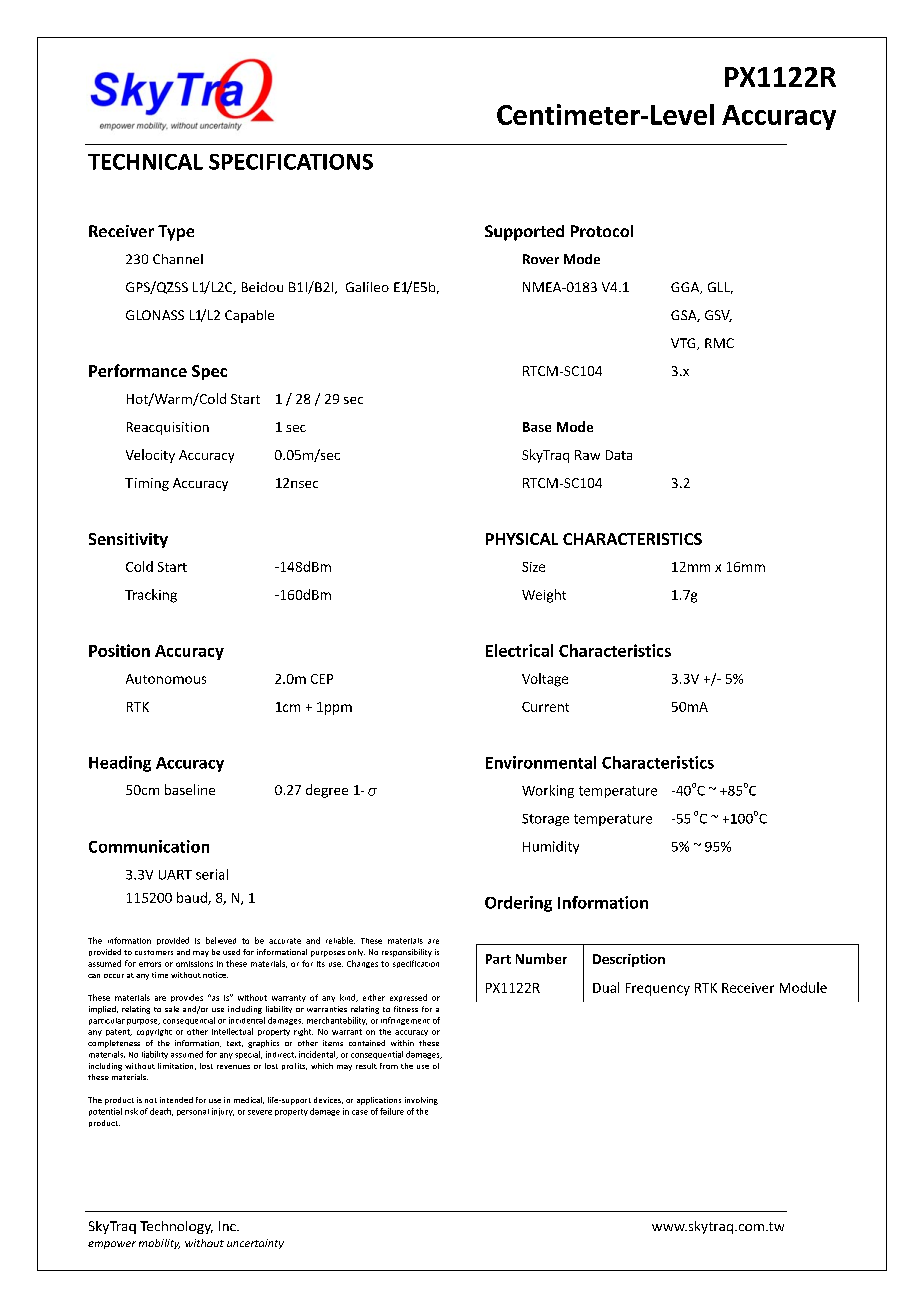  What do you see at coordinates (541, 259) in the screenshot?
I see `Rover` at bounding box center [541, 259].
